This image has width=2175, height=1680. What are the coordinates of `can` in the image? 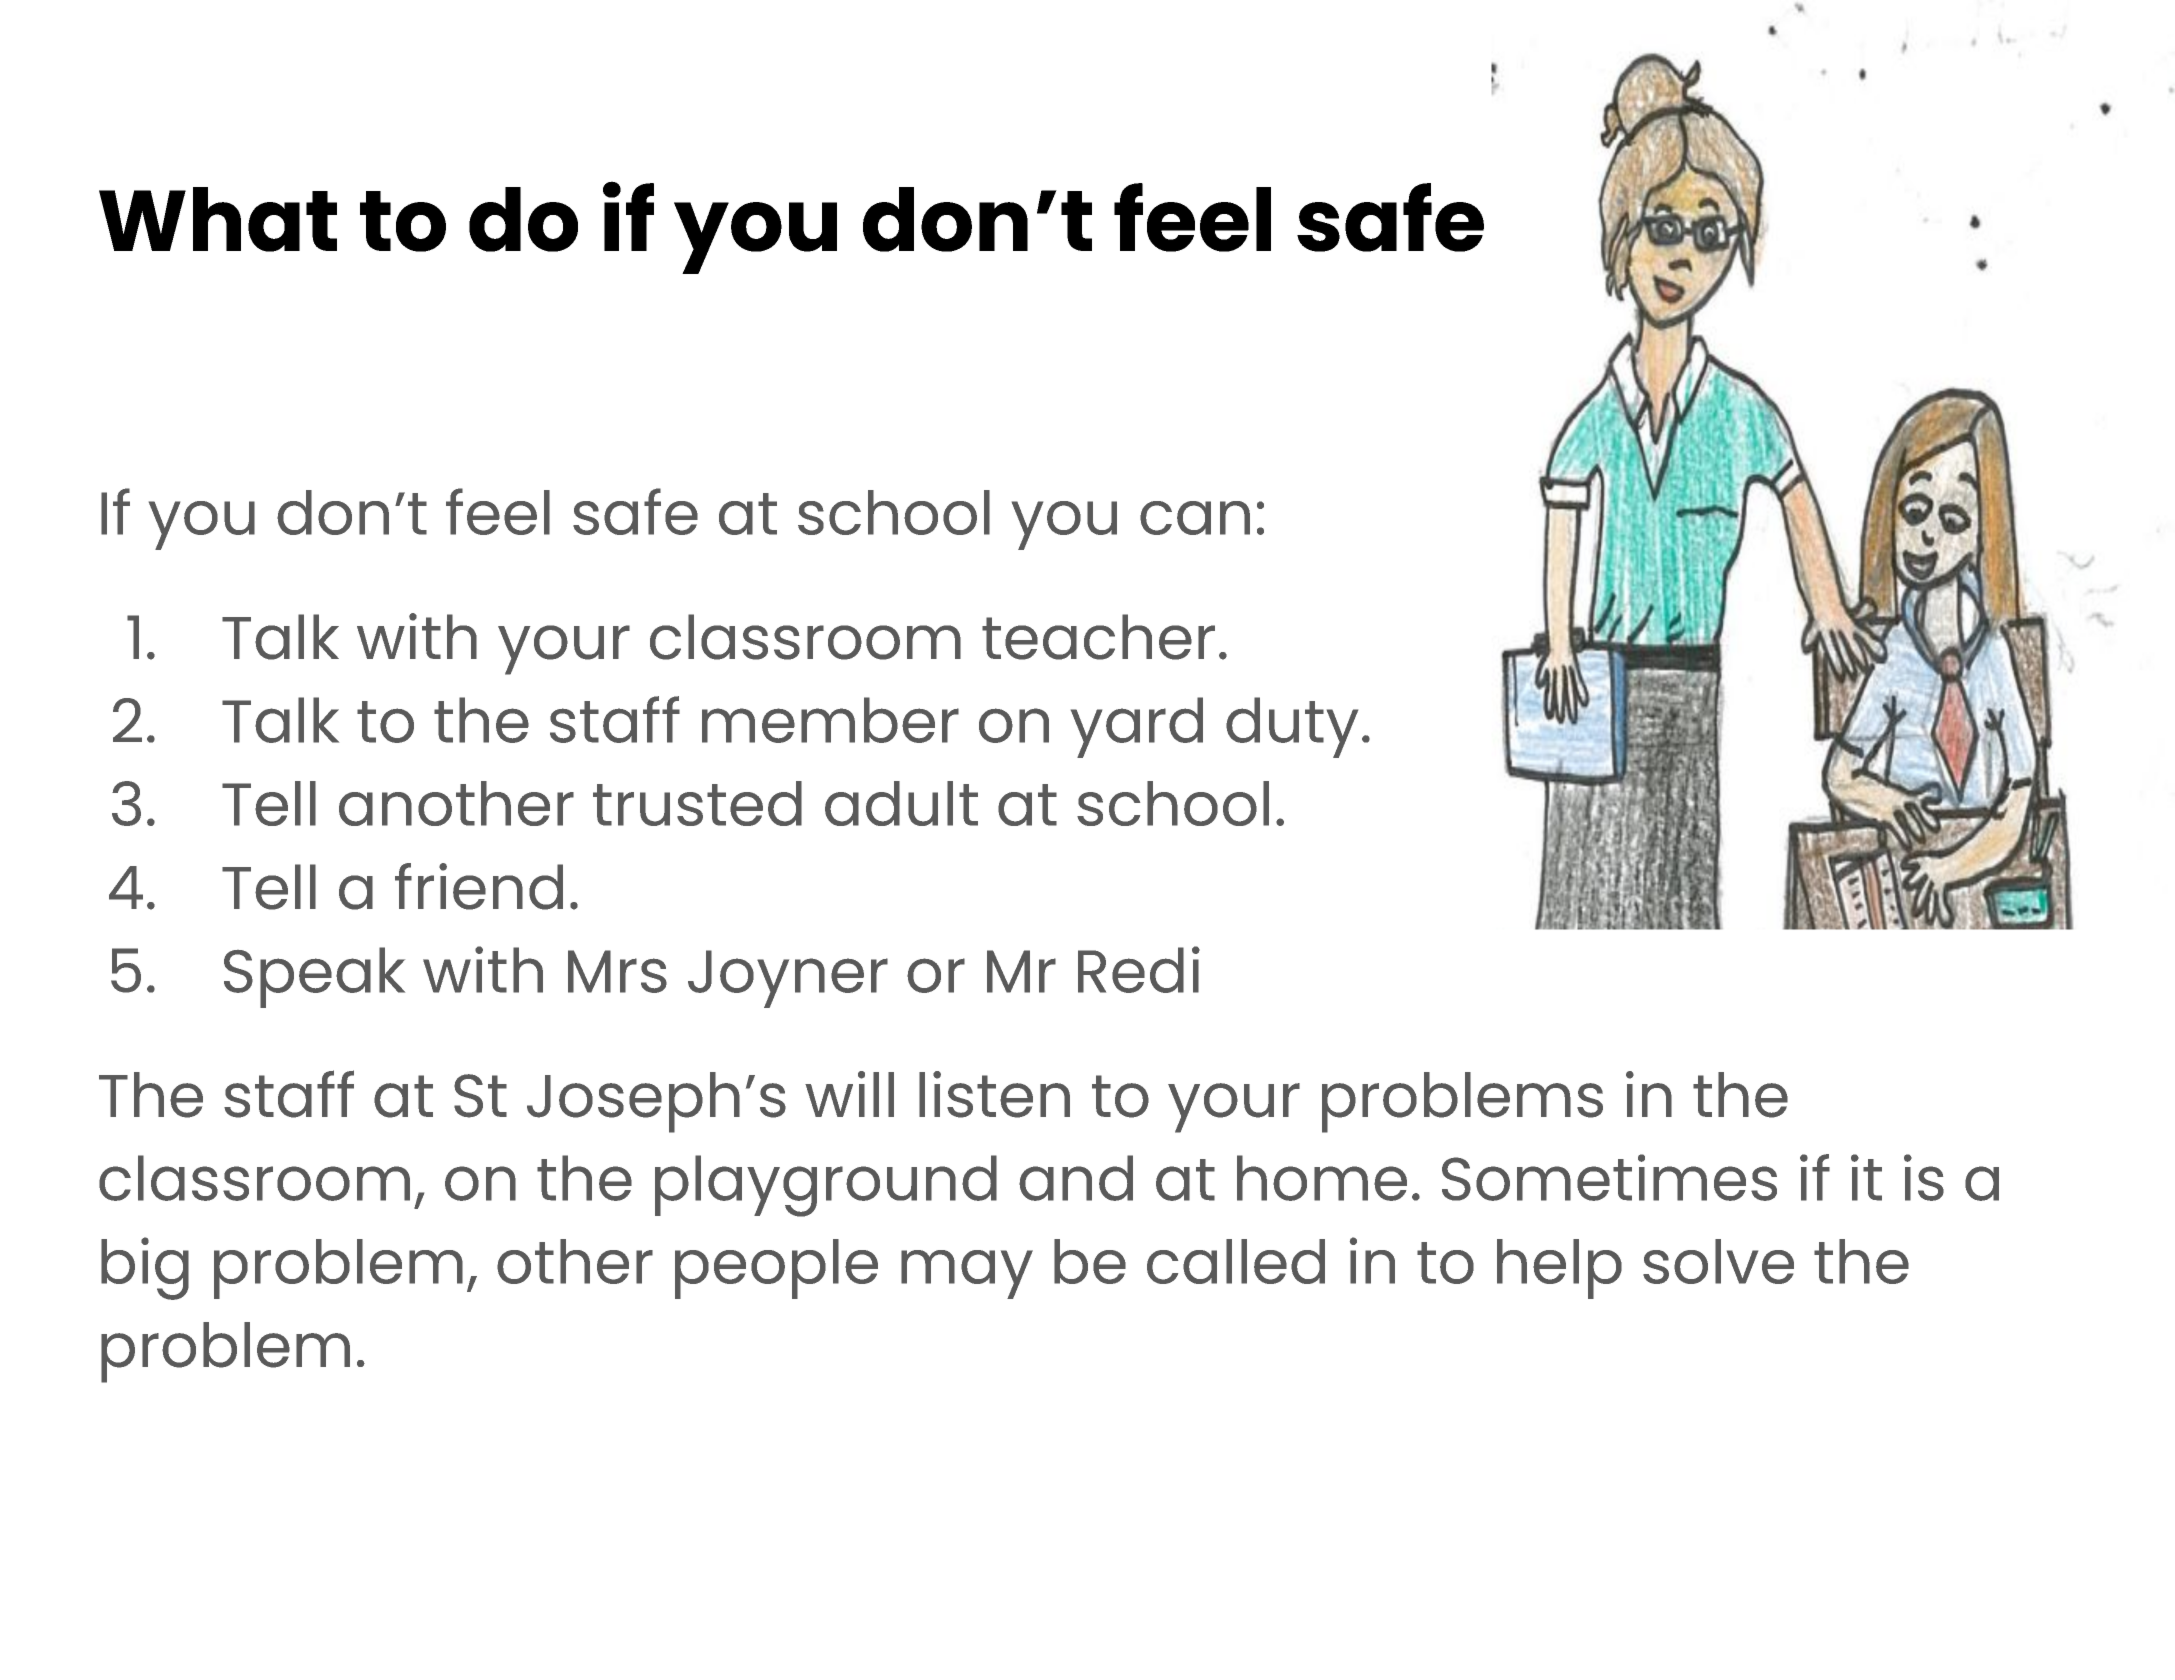 It's located at (1195, 518).
